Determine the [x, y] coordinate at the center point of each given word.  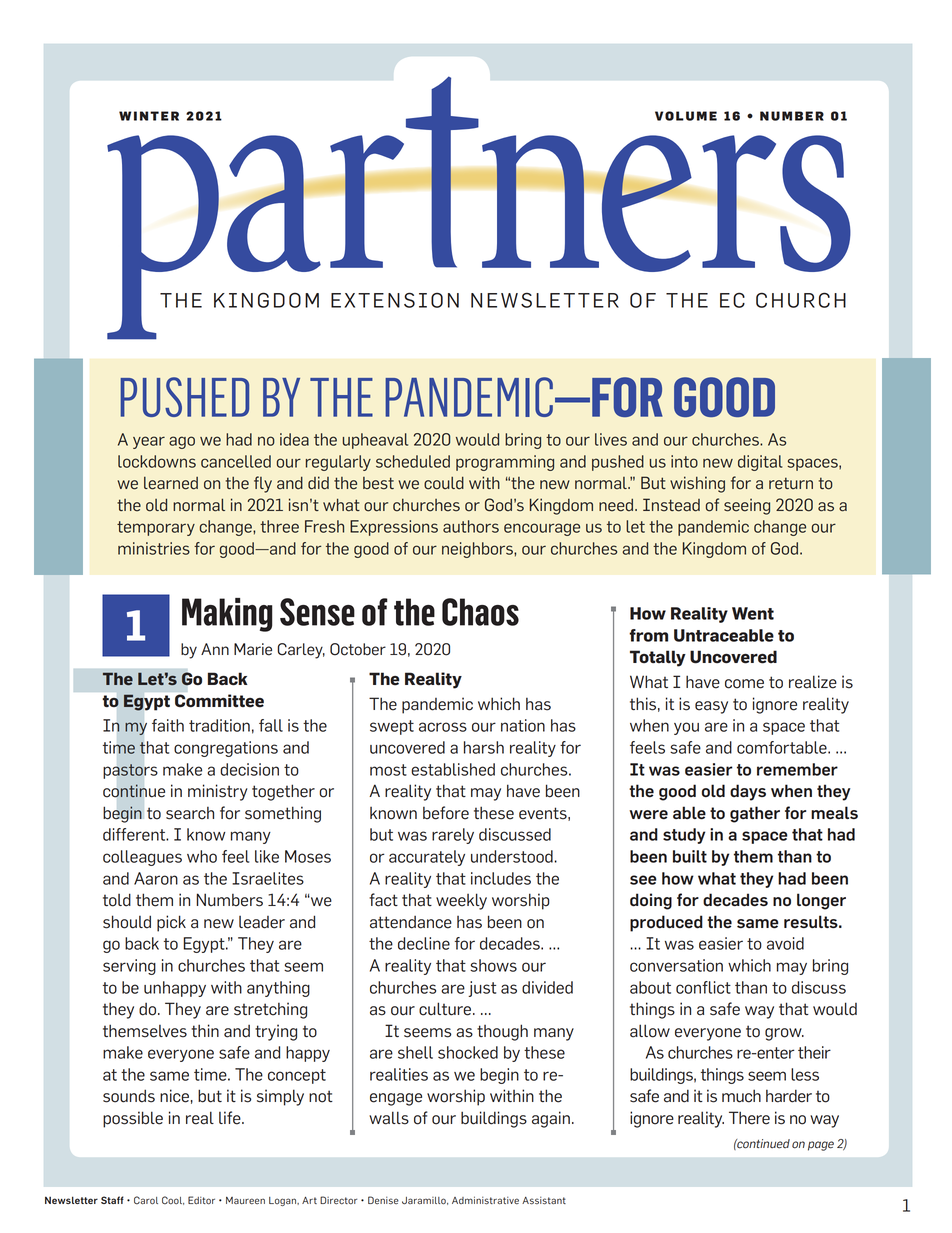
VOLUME [686, 116]
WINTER [149, 116]
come [744, 684]
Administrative [485, 1200]
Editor [201, 1200]
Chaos [480, 612]
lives [611, 439]
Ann [215, 649]
